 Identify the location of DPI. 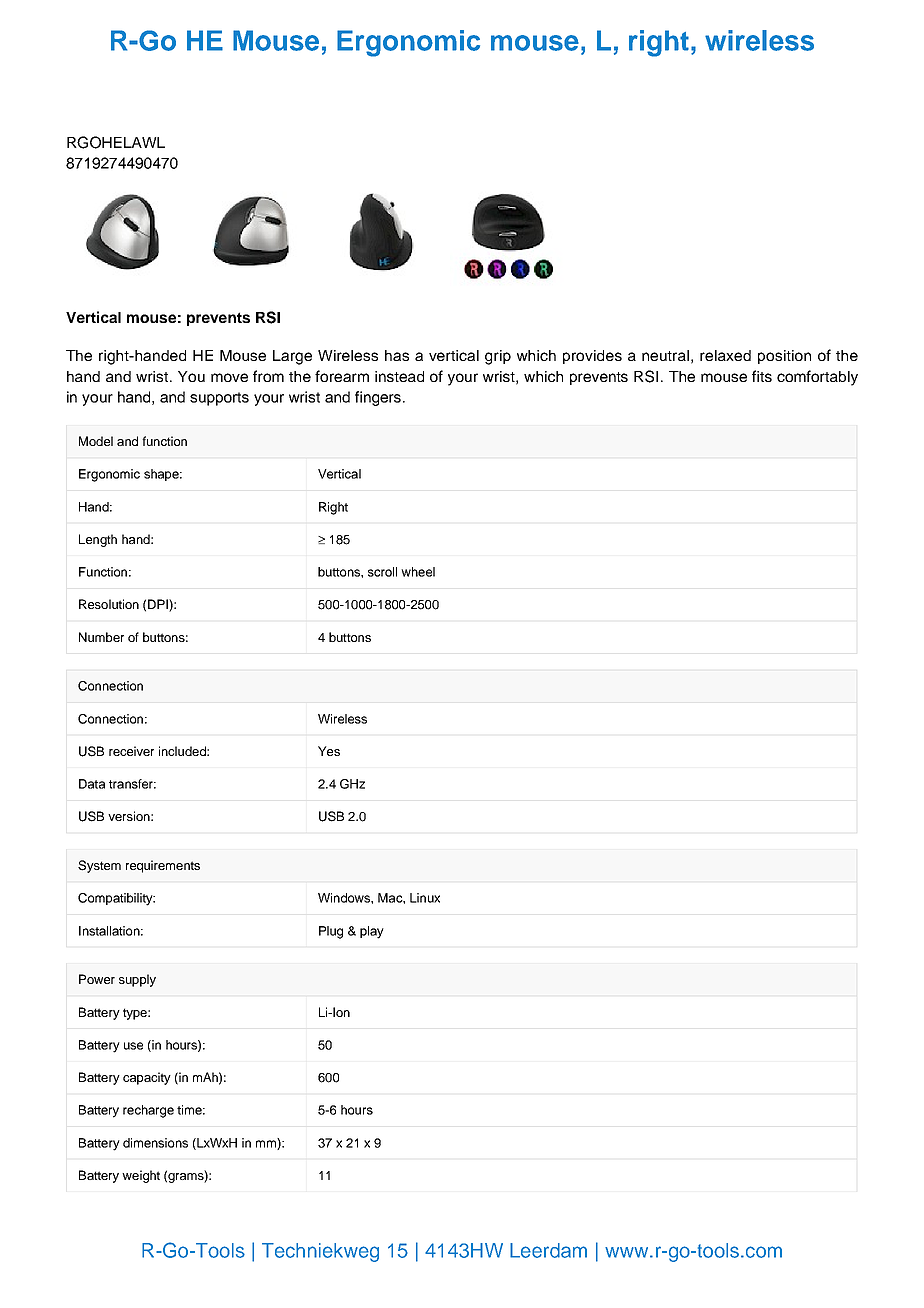
(159, 605).
